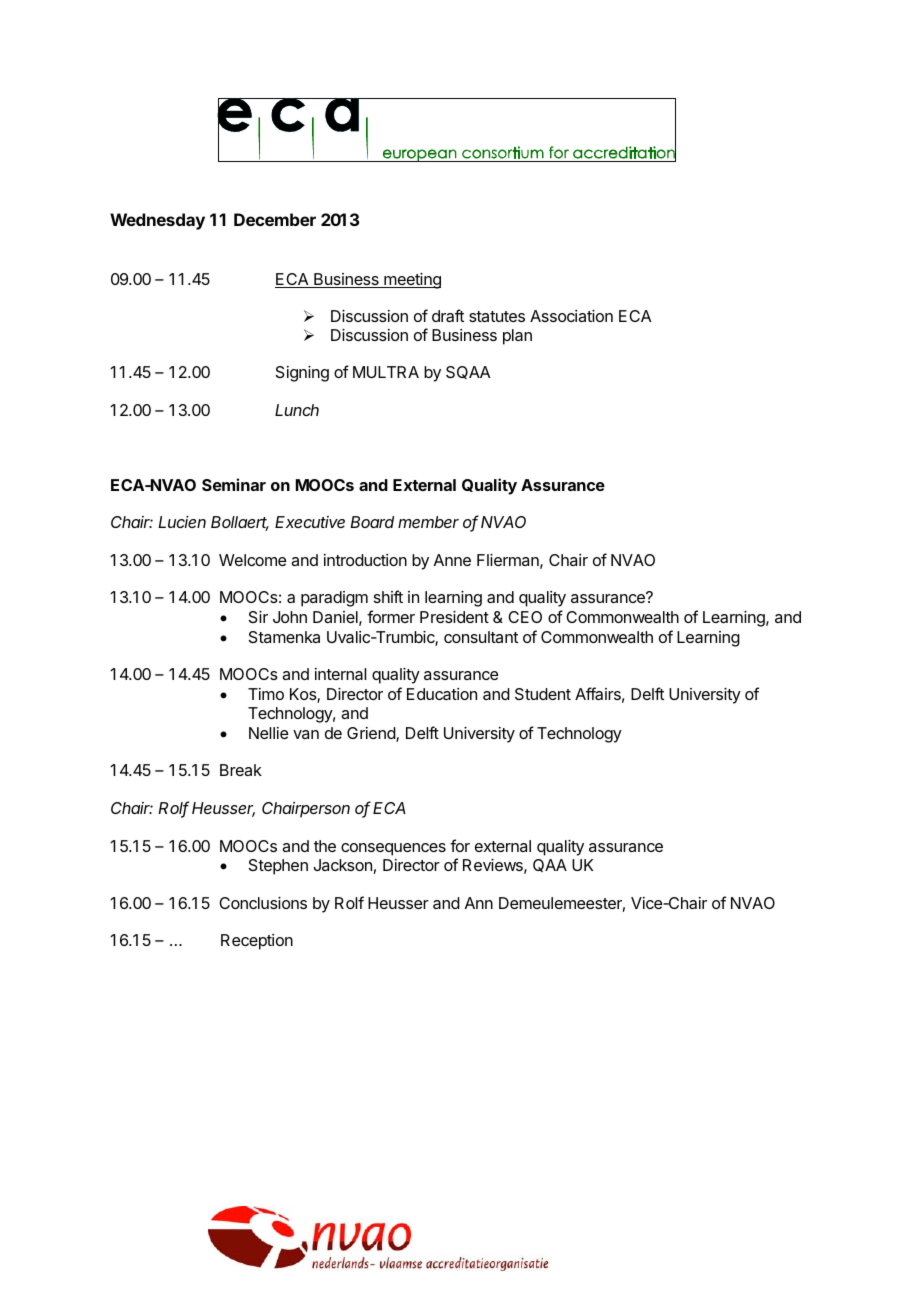 The height and width of the document is (1308, 924). Describe the element at coordinates (428, 522) in the document. I see `member` at that location.
